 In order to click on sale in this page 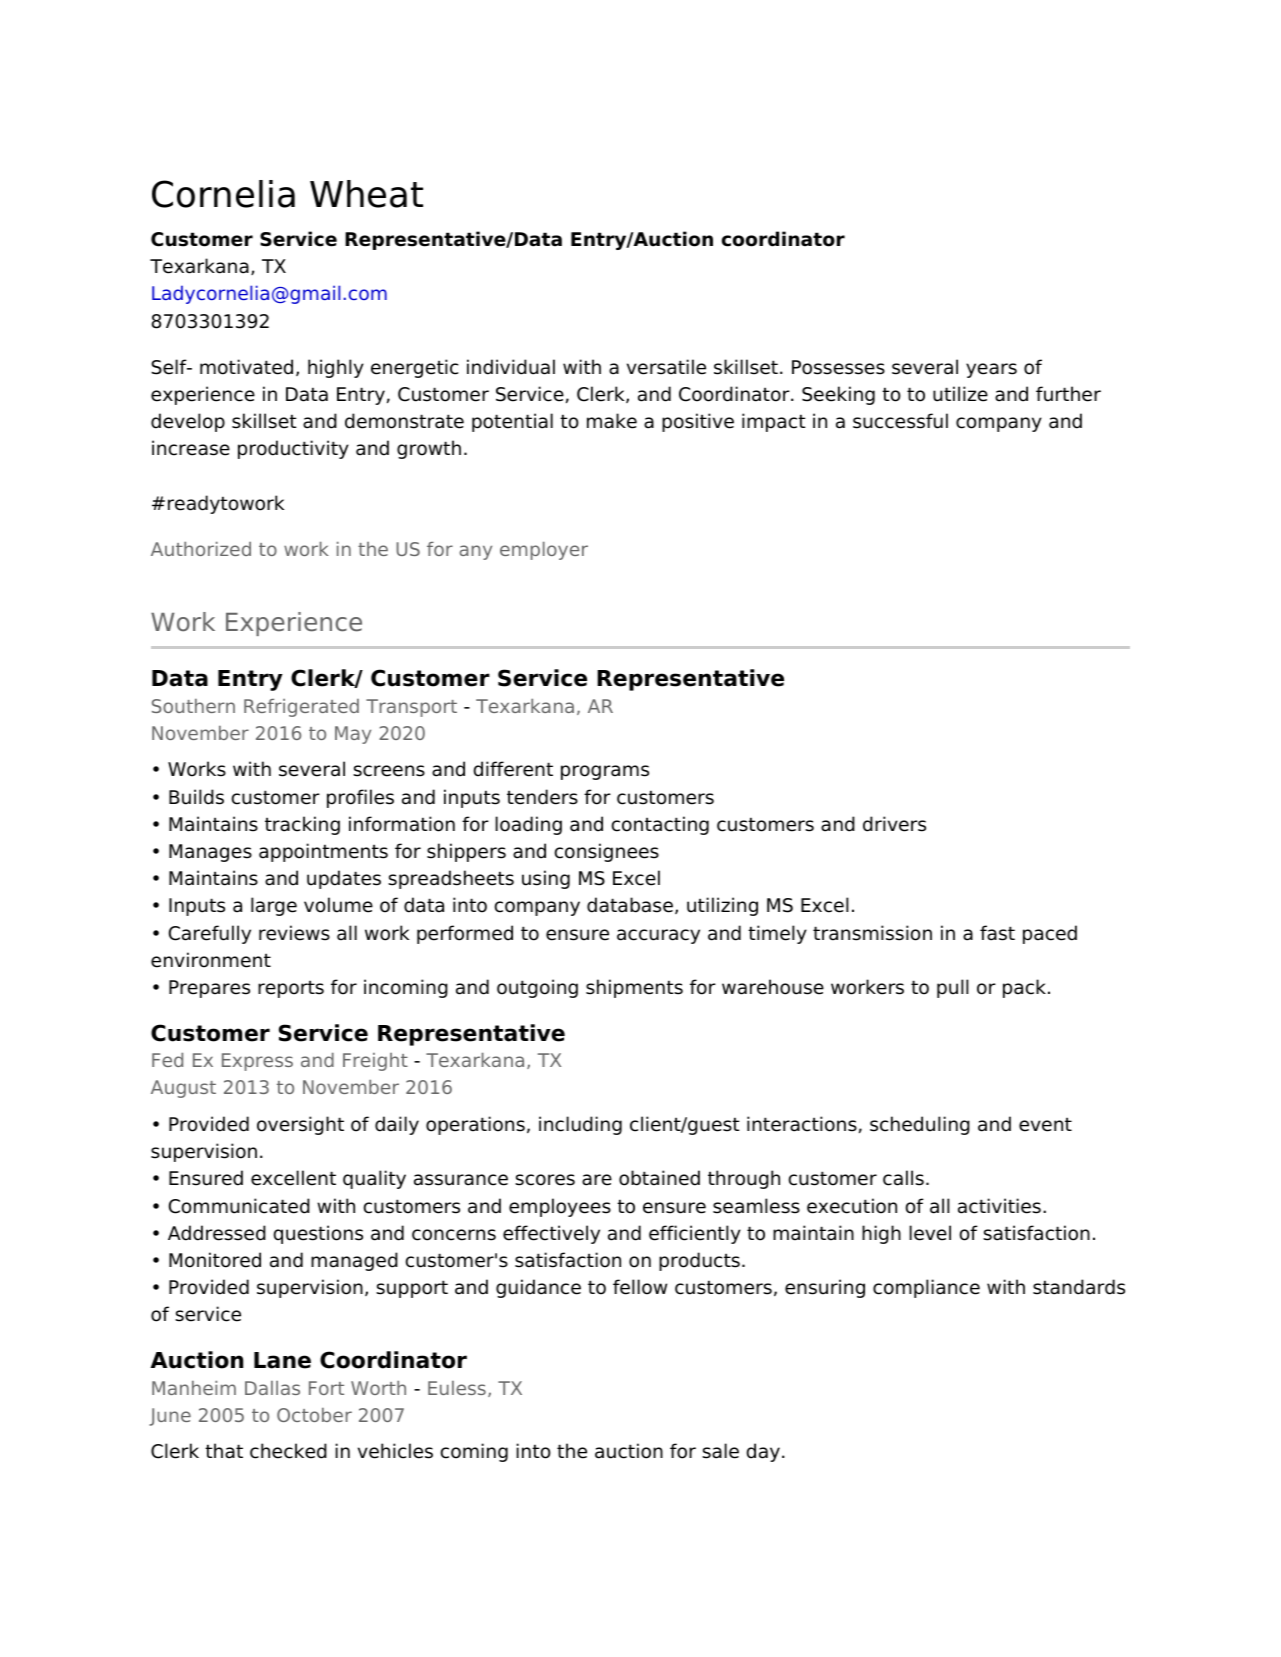, I will do `click(720, 1451)`.
